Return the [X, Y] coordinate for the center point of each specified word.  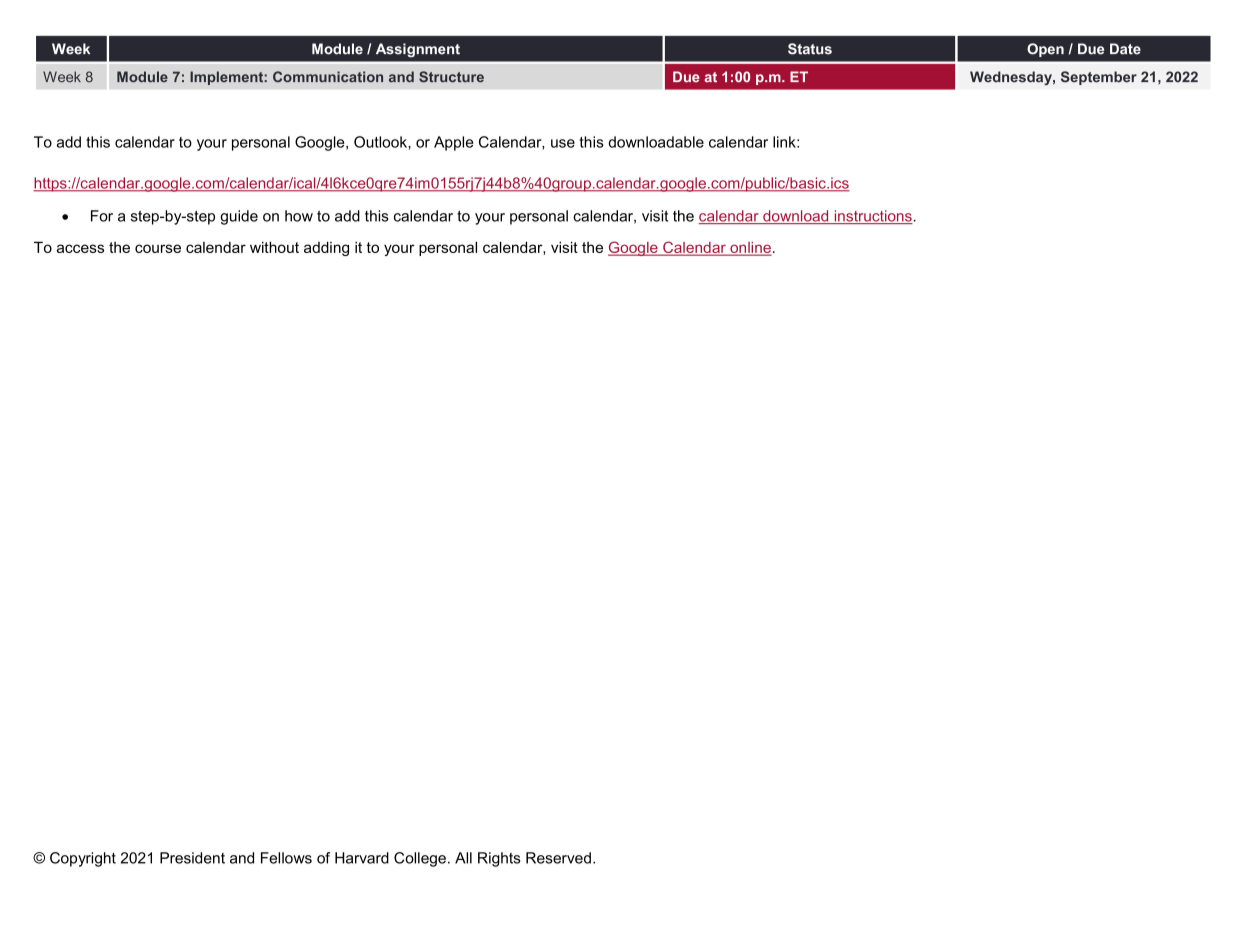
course [158, 248]
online [750, 249]
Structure [451, 77]
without [274, 247]
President [192, 858]
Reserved [558, 858]
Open [1045, 50]
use [563, 143]
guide [239, 217]
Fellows [286, 858]
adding [326, 248]
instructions [873, 217]
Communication [328, 76]
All [463, 858]
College [420, 859]
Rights [499, 859]
